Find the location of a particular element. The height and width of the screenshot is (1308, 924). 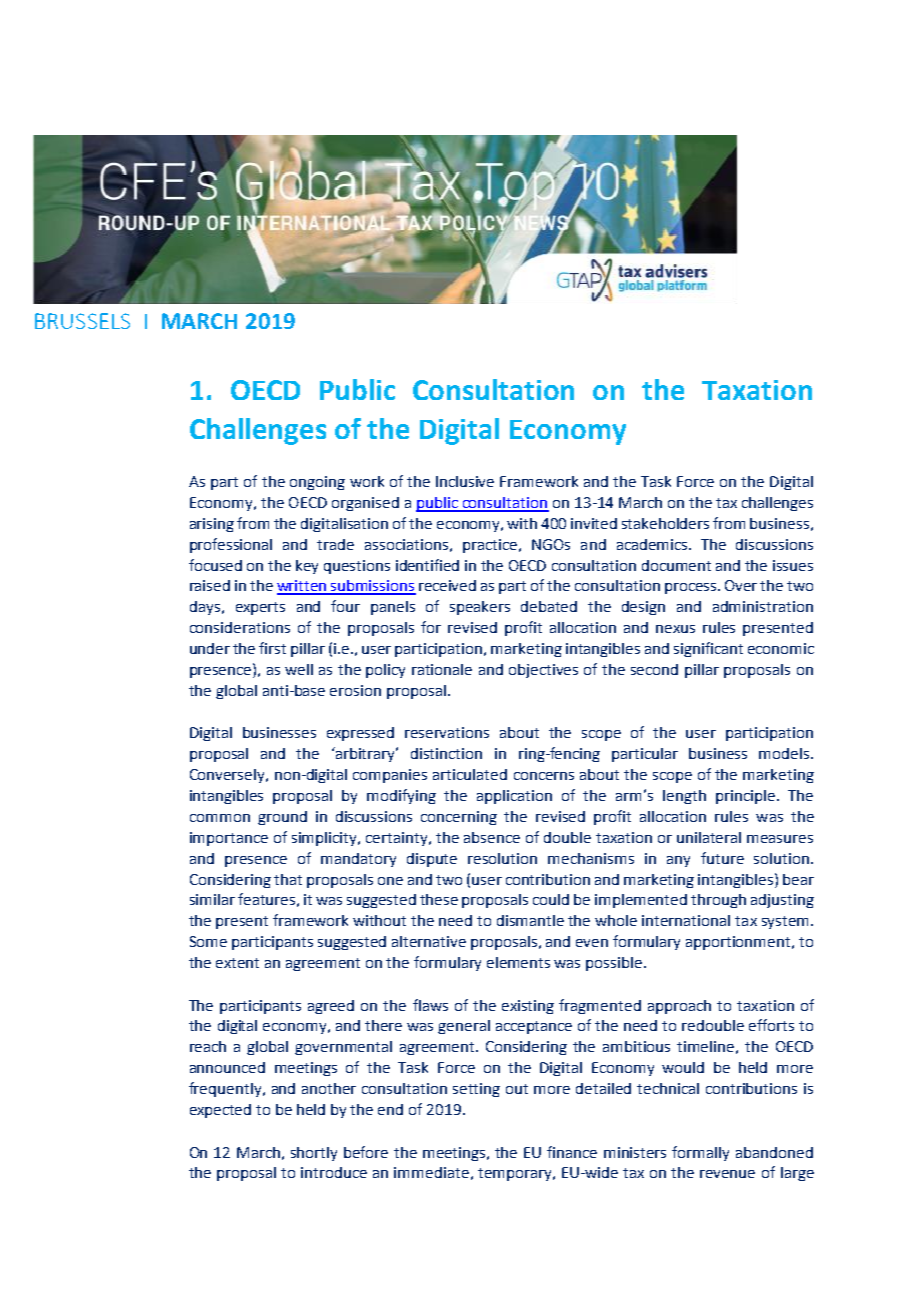

stakeholders is located at coordinates (665, 523).
